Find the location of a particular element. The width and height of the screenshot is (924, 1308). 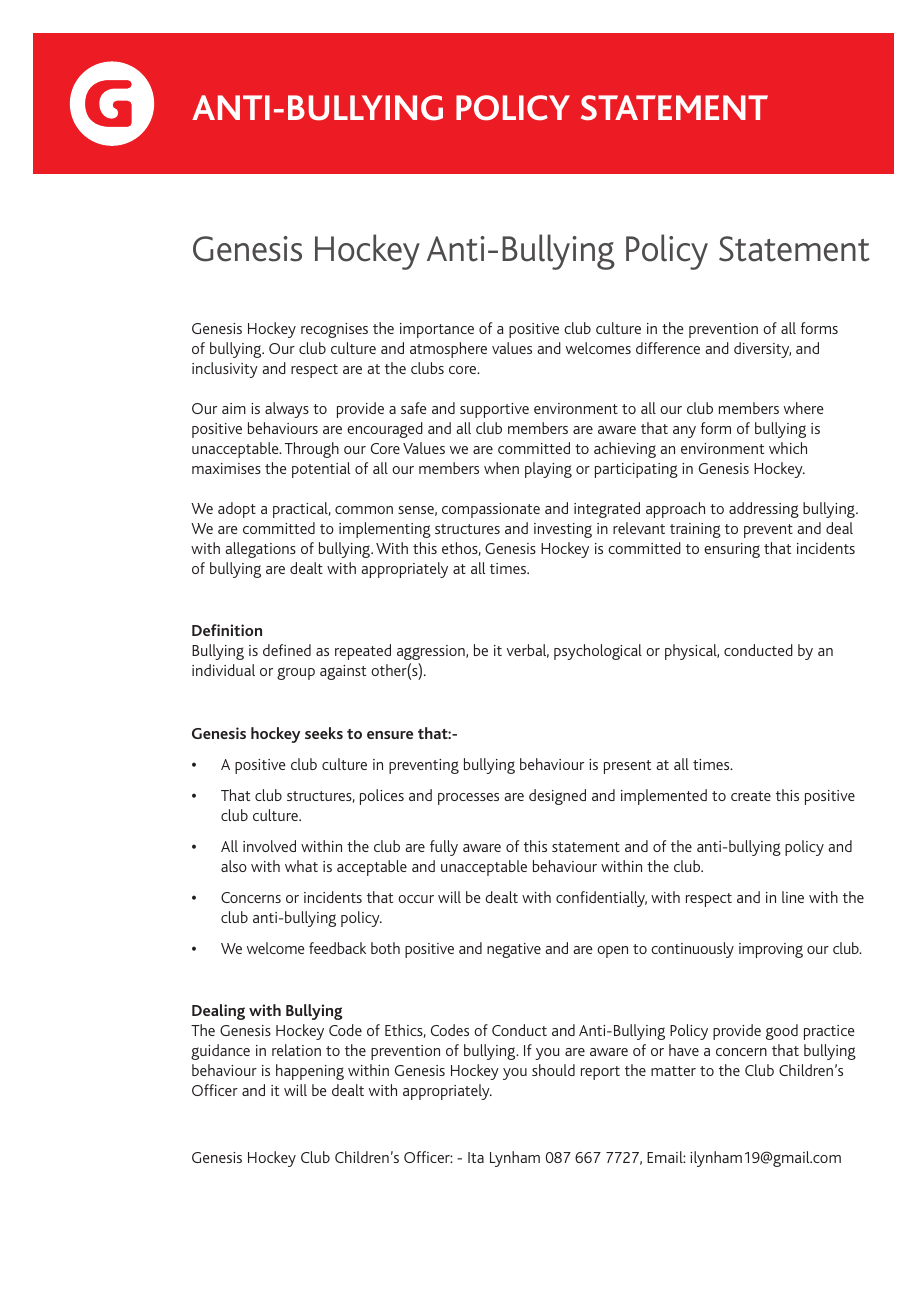

atmosphere is located at coordinates (448, 350).
